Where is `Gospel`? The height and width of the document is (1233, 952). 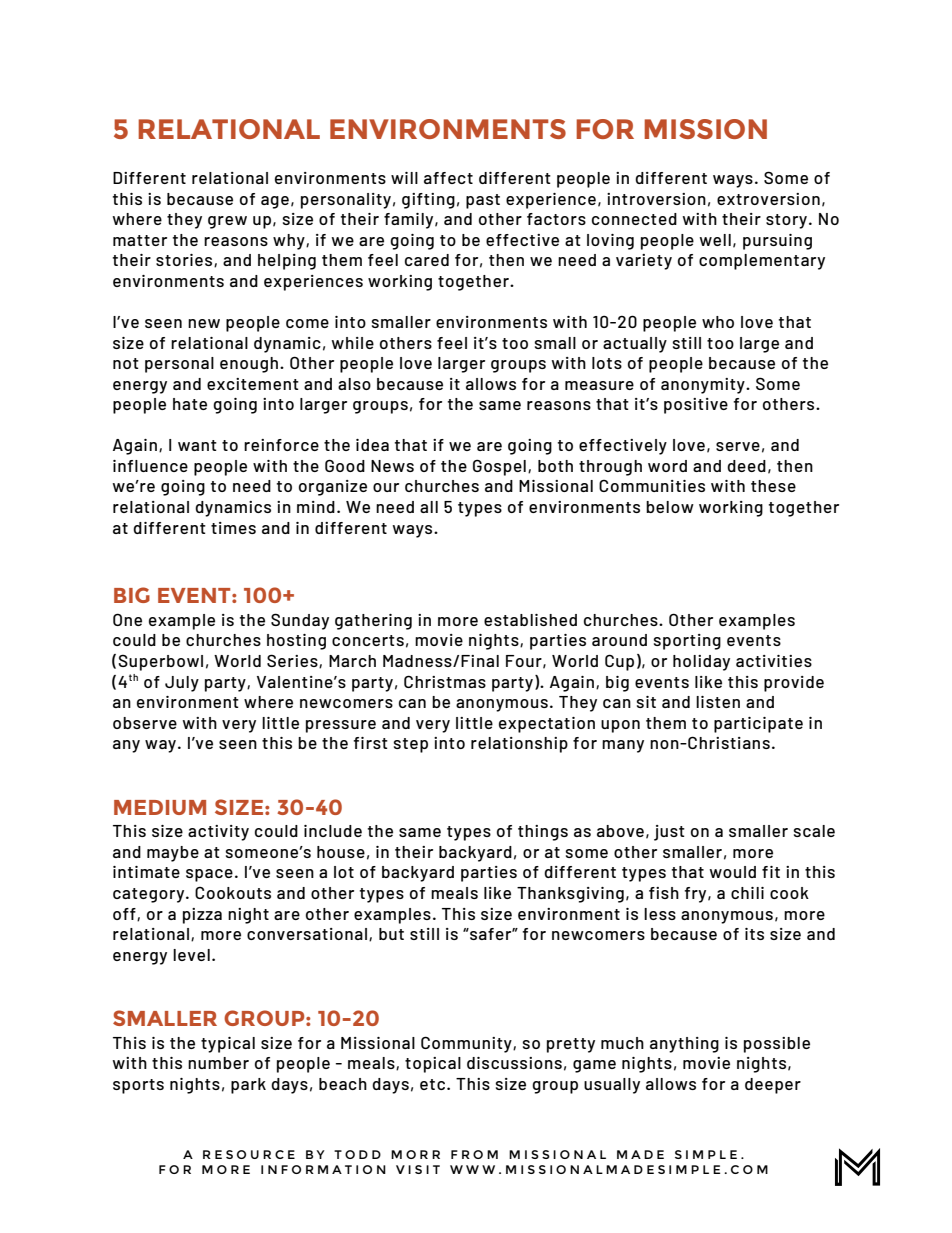
Gospel is located at coordinates (499, 467).
